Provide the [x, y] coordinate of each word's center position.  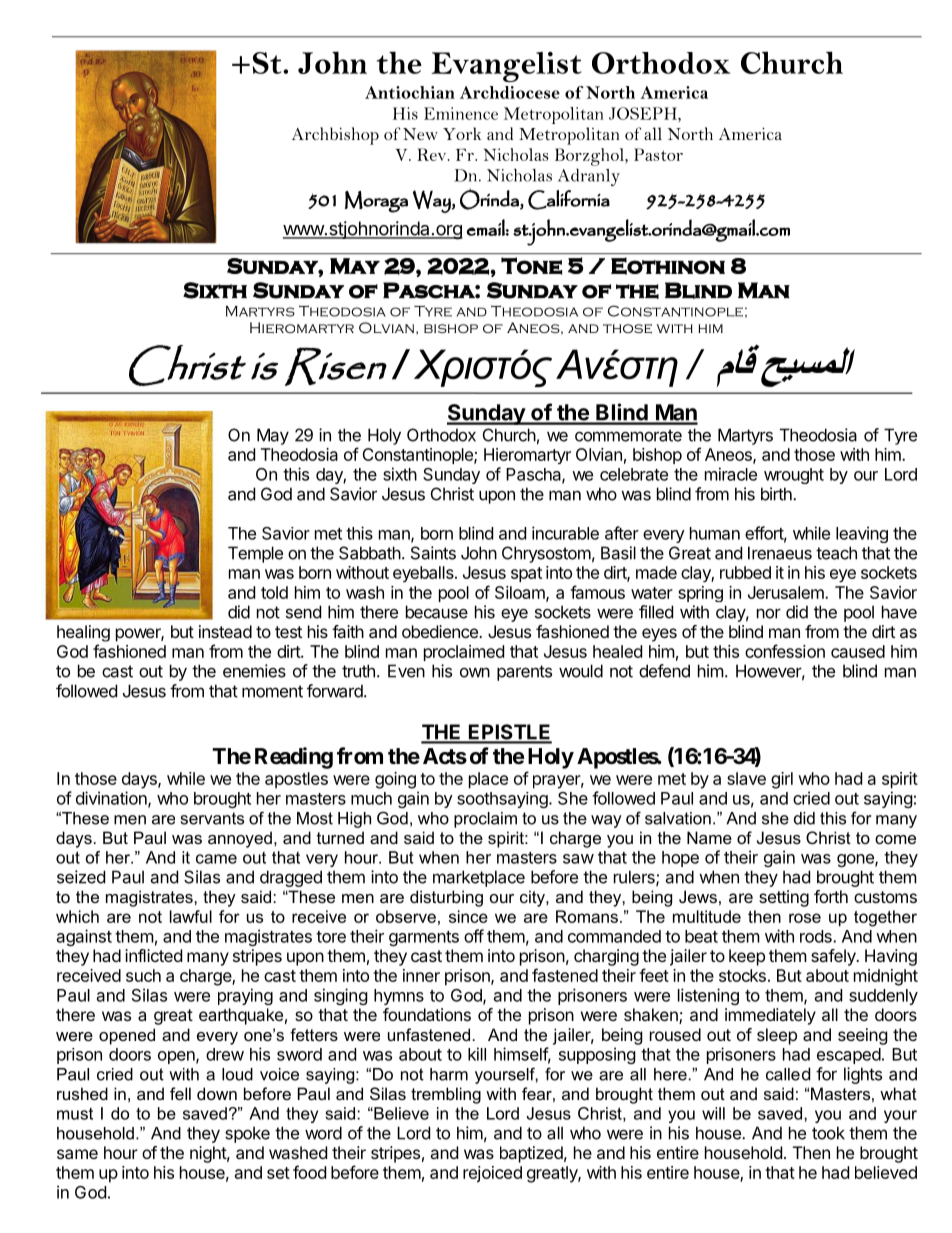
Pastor [658, 154]
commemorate [628, 435]
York [462, 133]
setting [784, 898]
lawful [191, 916]
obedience [441, 631]
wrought [794, 476]
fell [180, 1093]
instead [225, 631]
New [420, 134]
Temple [255, 554]
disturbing [446, 898]
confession [785, 651]
